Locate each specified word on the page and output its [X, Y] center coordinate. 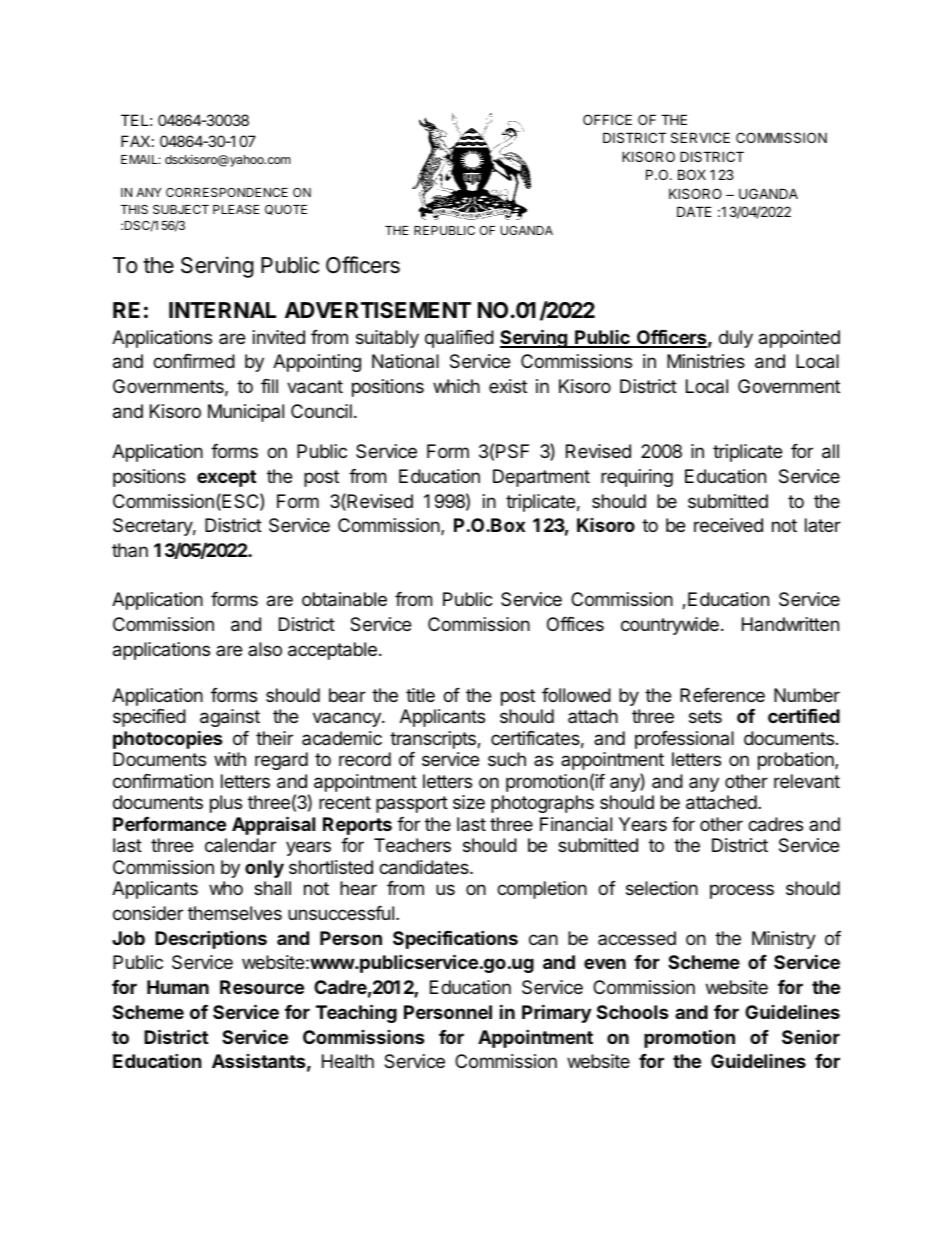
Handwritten [790, 624]
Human [178, 987]
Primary [556, 1013]
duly [736, 339]
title [420, 695]
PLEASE [236, 209]
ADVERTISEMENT [378, 310]
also [265, 649]
